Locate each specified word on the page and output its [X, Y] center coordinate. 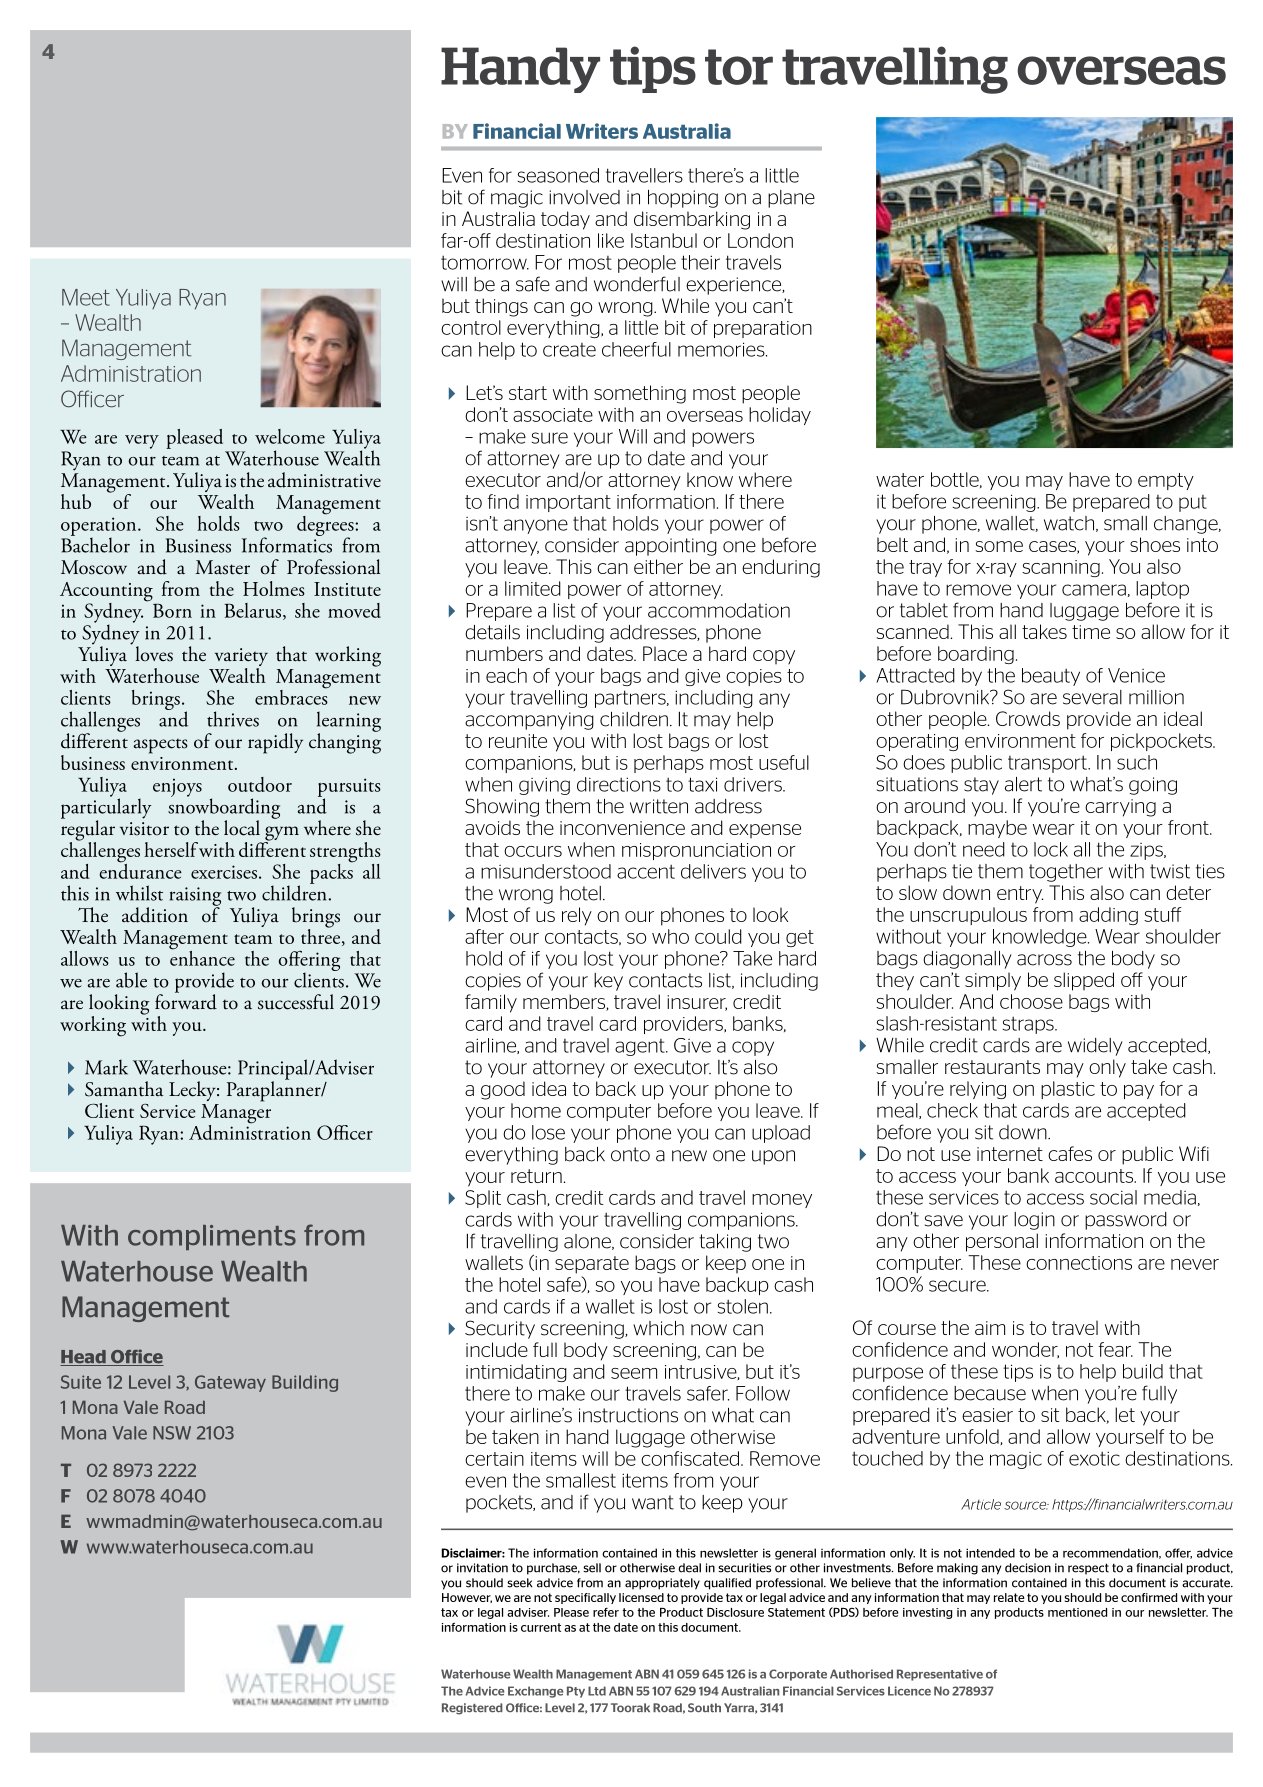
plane [791, 199]
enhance [202, 957]
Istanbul [664, 240]
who [670, 936]
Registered [472, 1709]
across [1044, 960]
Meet [86, 297]
